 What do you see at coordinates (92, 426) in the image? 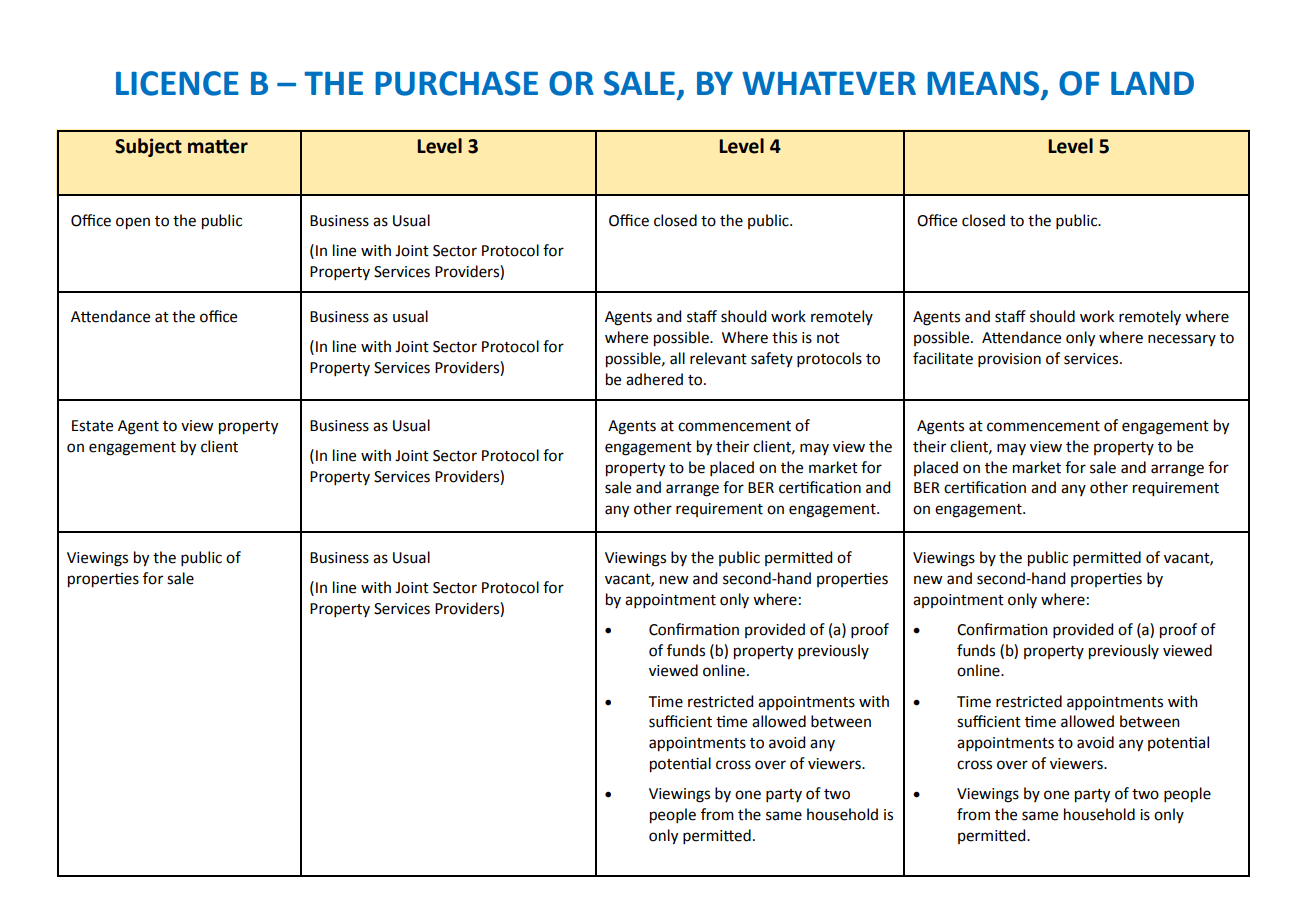
I see `Estate` at bounding box center [92, 426].
